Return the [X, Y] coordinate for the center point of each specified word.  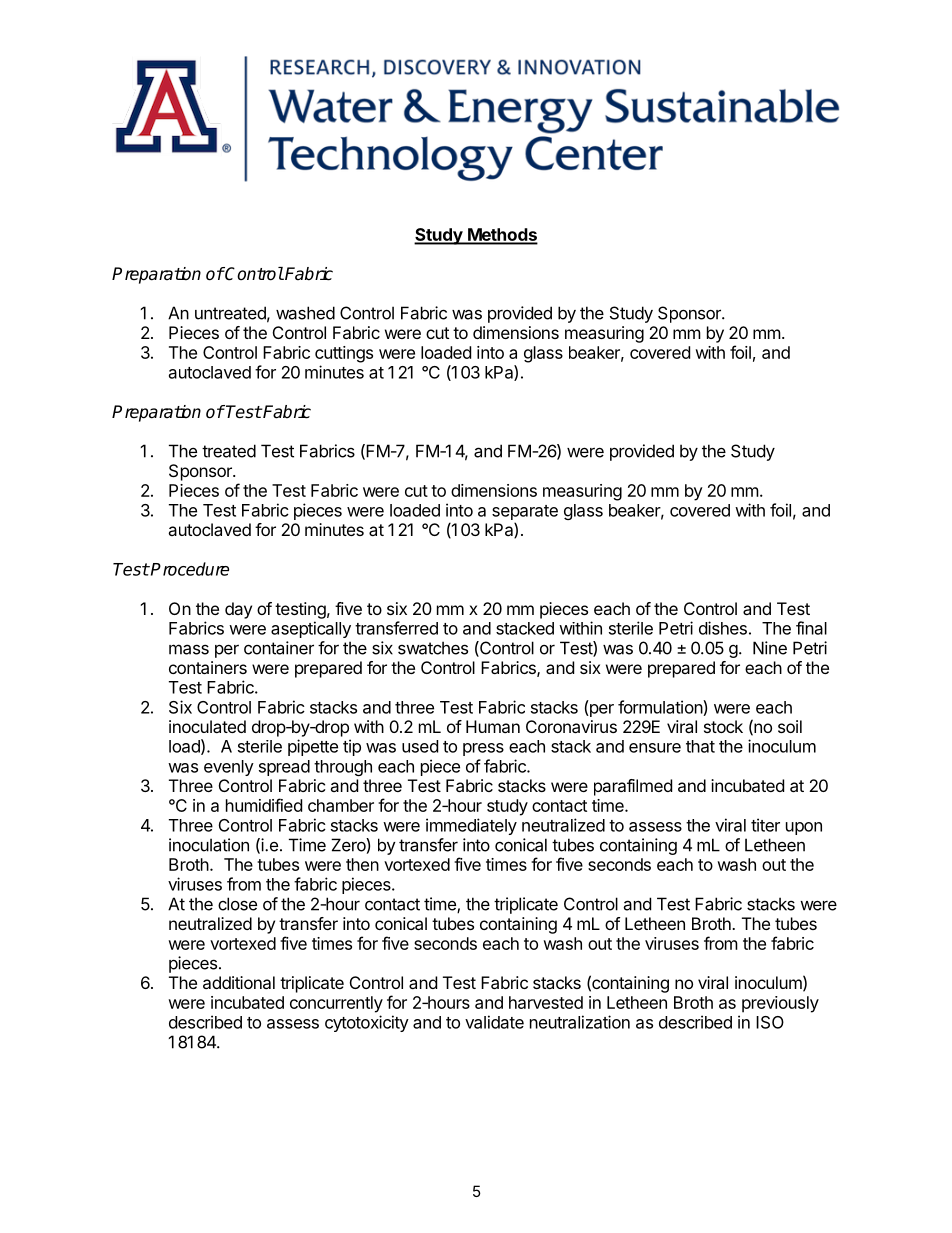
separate [525, 512]
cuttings [344, 354]
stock [723, 726]
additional [239, 982]
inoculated [207, 726]
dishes [723, 628]
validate [494, 1022]
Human [493, 726]
